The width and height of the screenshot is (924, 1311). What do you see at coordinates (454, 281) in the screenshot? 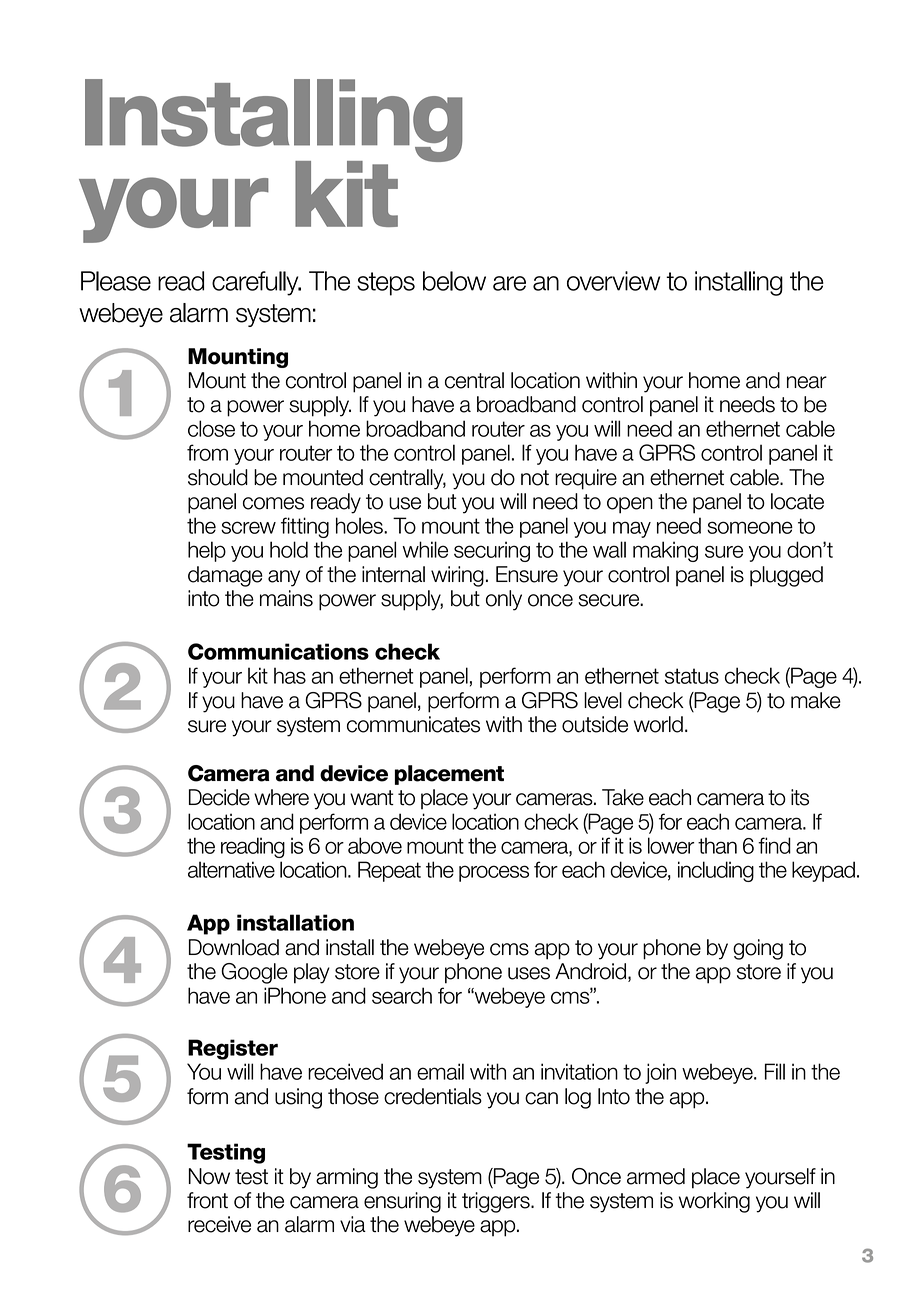
I see `below` at bounding box center [454, 281].
